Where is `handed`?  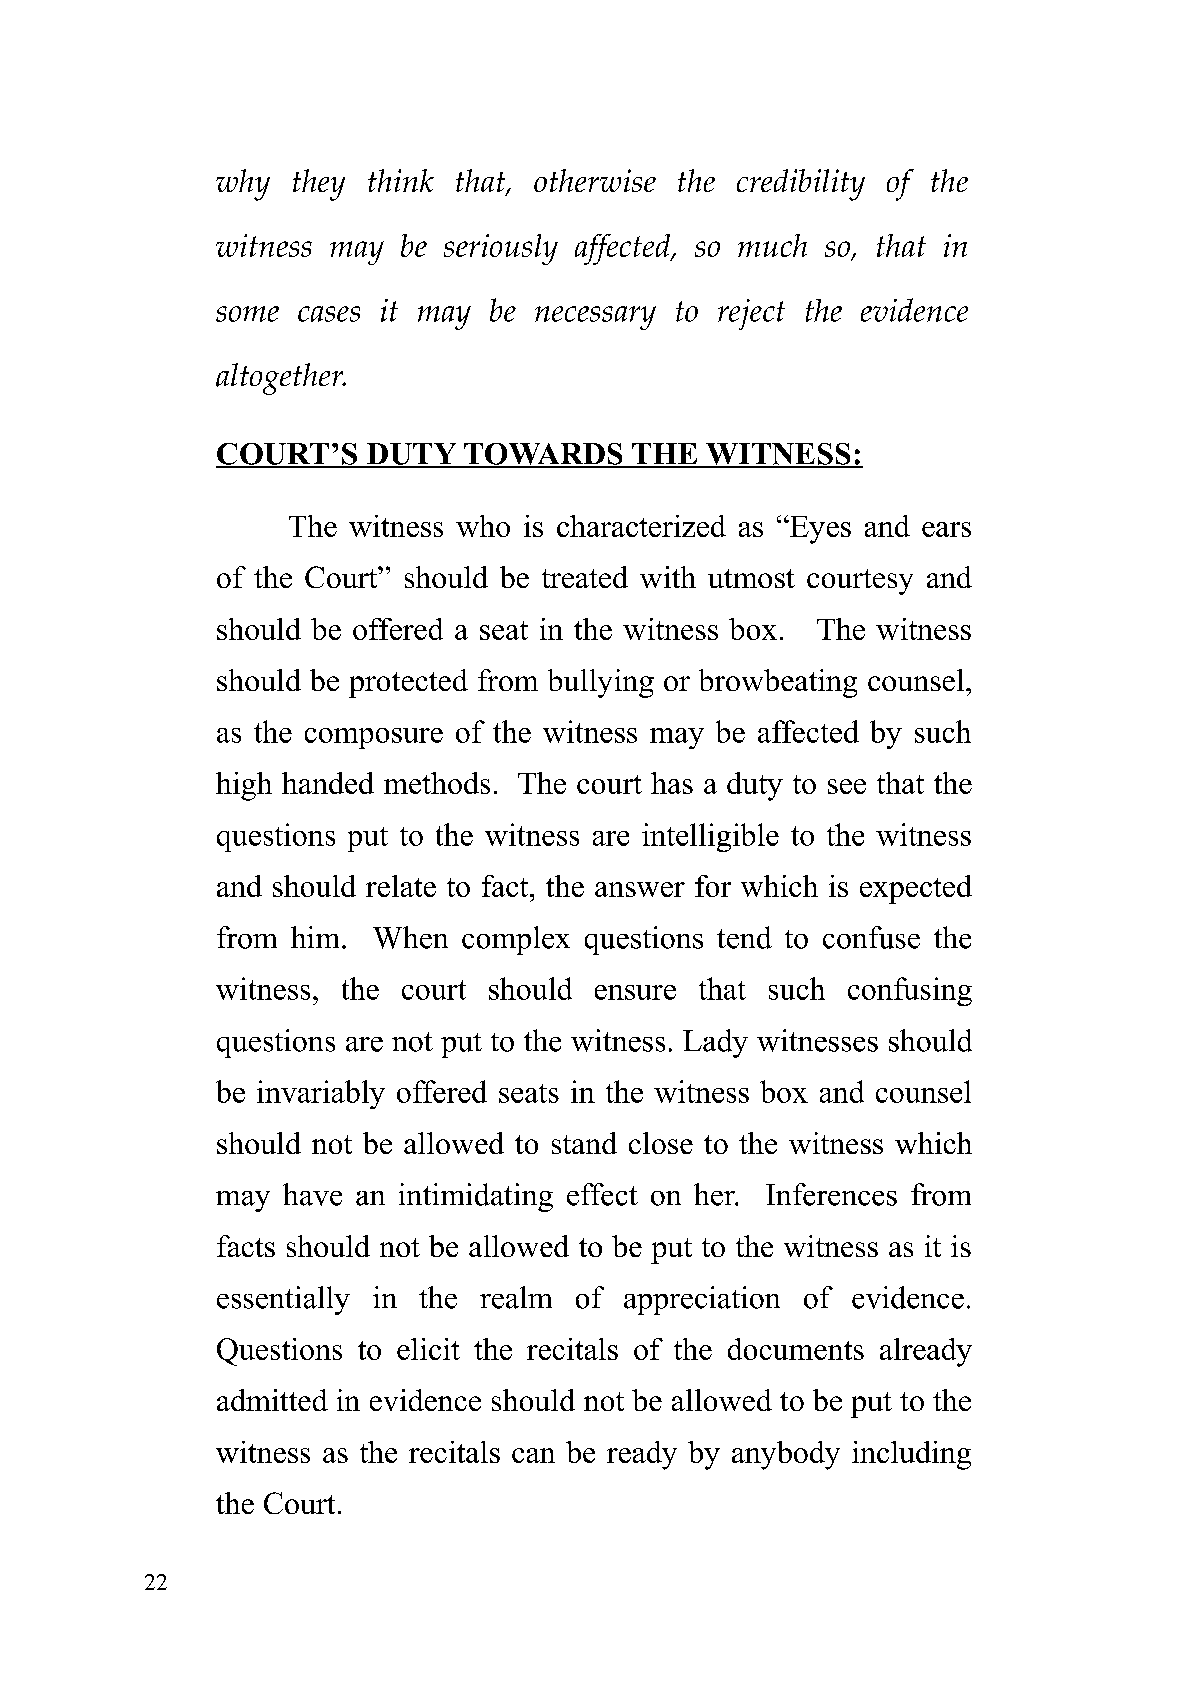 handed is located at coordinates (328, 783).
